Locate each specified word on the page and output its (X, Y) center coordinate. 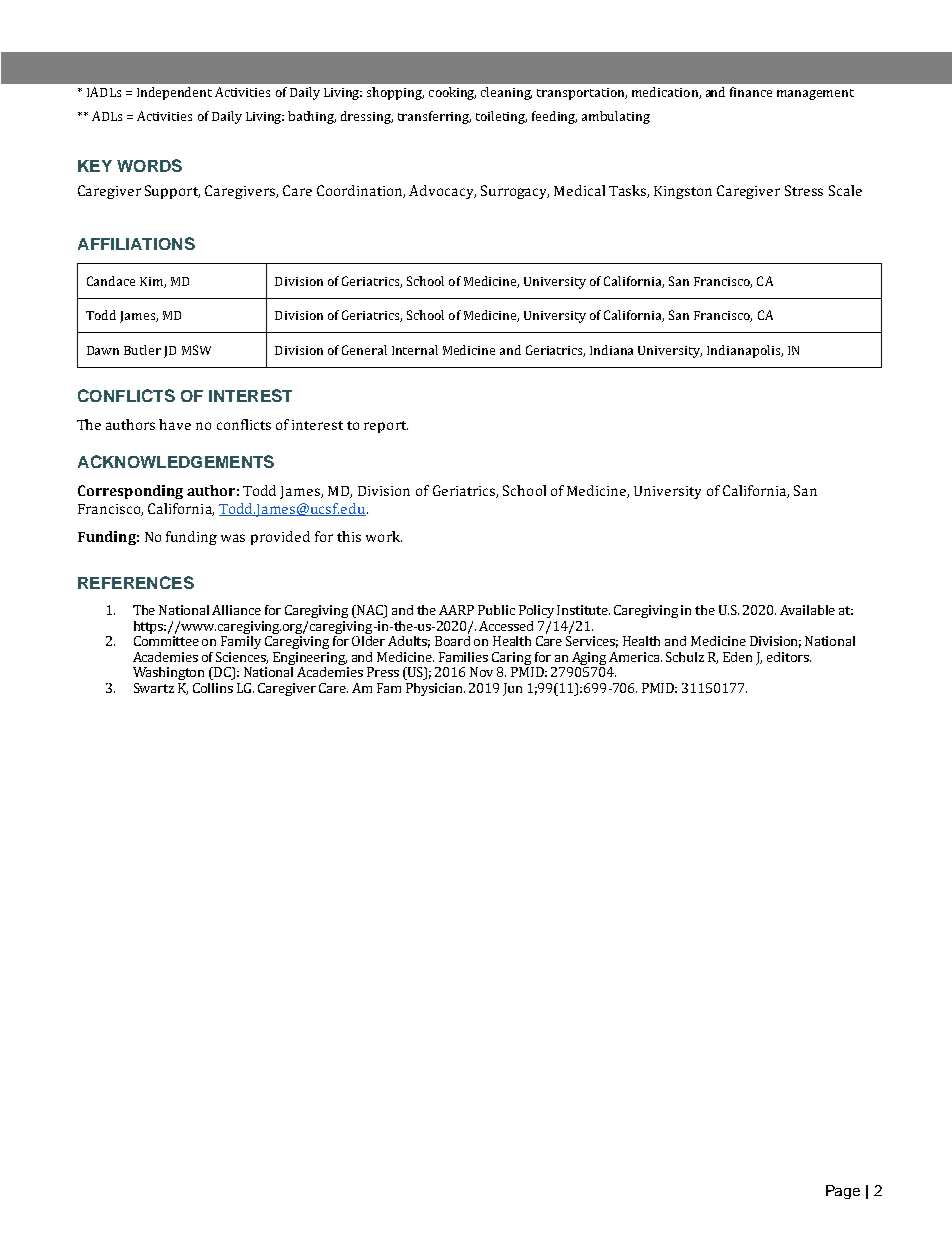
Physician (435, 689)
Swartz (154, 688)
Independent (174, 93)
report (386, 427)
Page (843, 1192)
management (815, 94)
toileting (501, 117)
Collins (213, 688)
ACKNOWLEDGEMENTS (176, 461)
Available (807, 610)
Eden (737, 657)
